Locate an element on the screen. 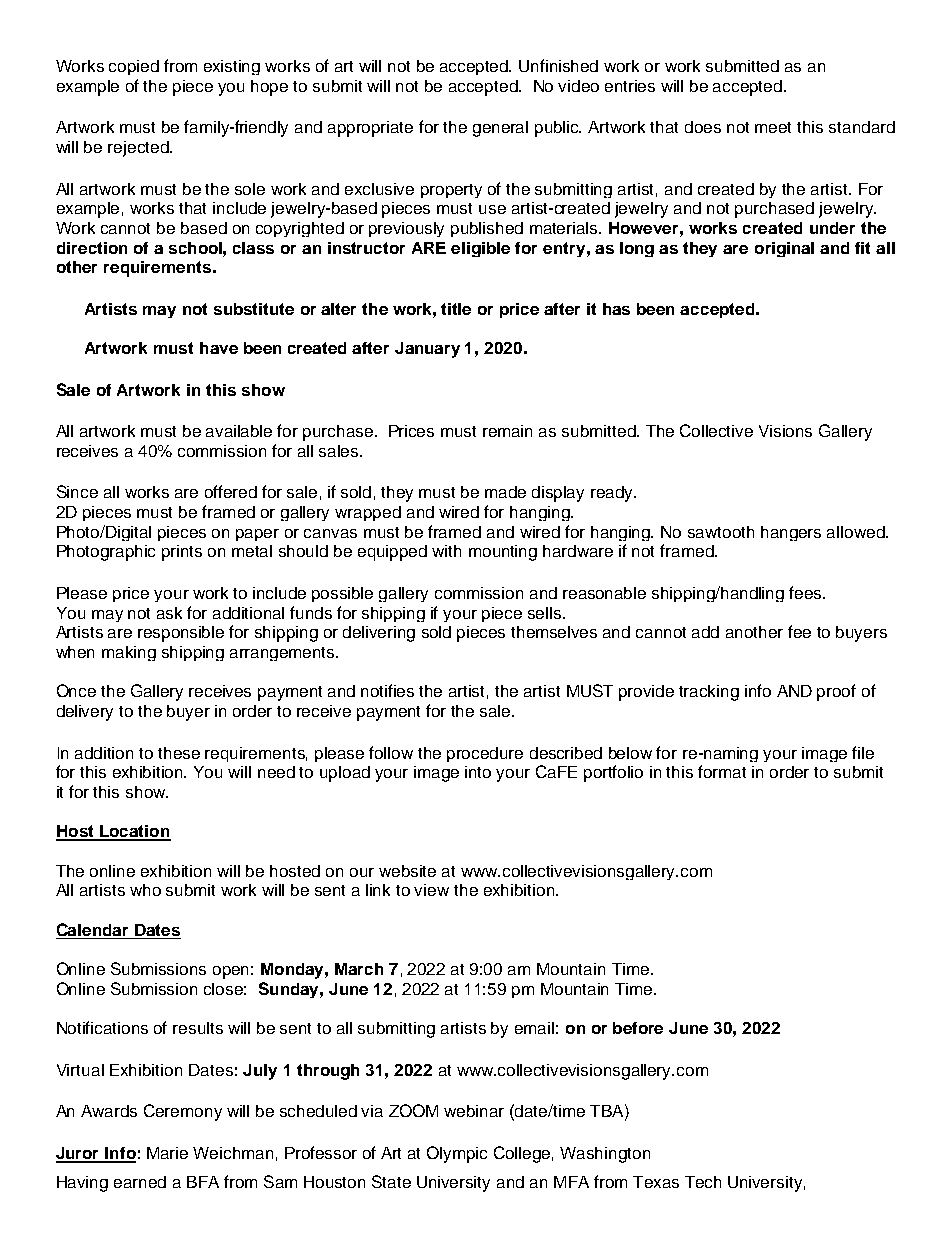  hangers is located at coordinates (791, 533).
